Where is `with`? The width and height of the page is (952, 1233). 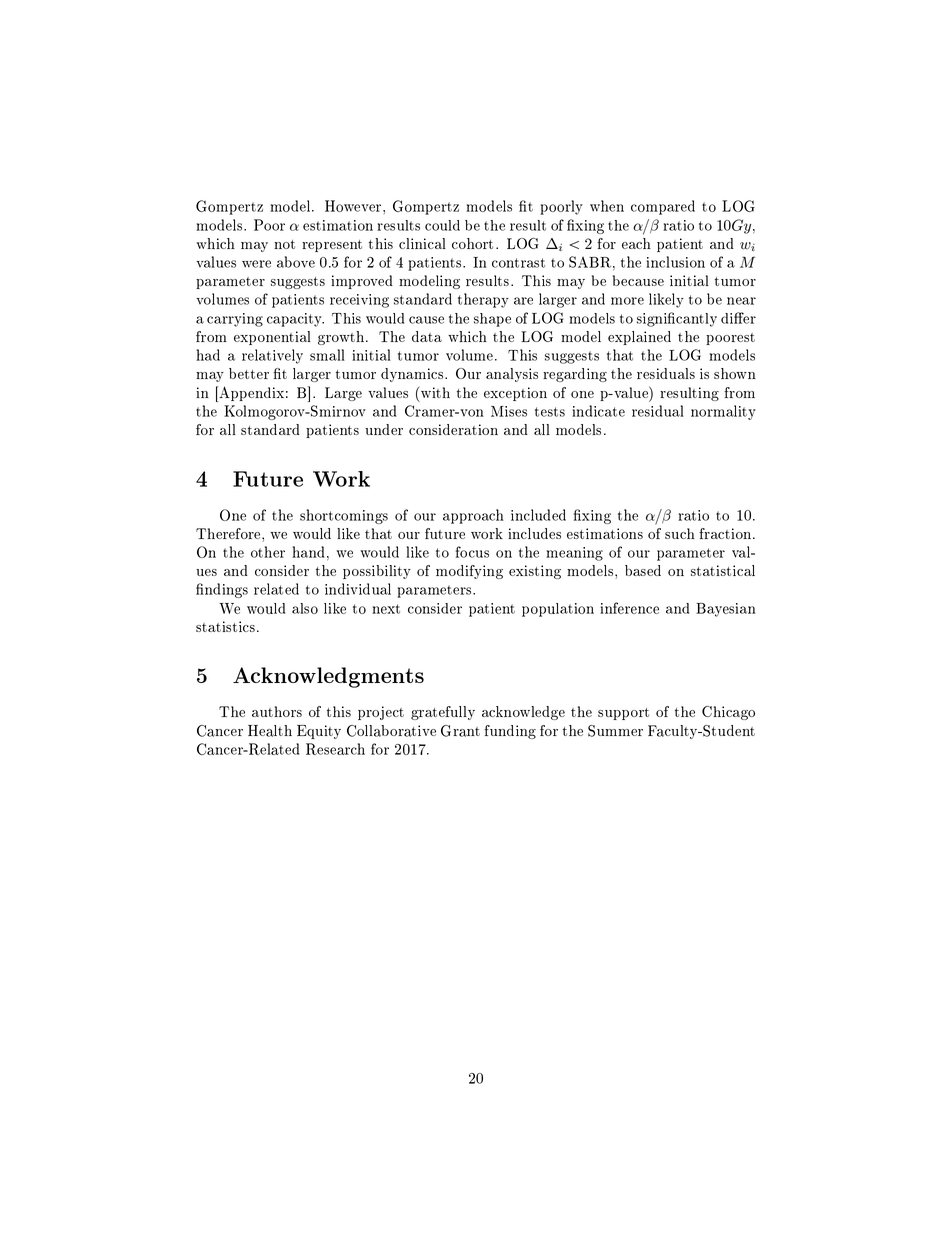 with is located at coordinates (434, 392).
